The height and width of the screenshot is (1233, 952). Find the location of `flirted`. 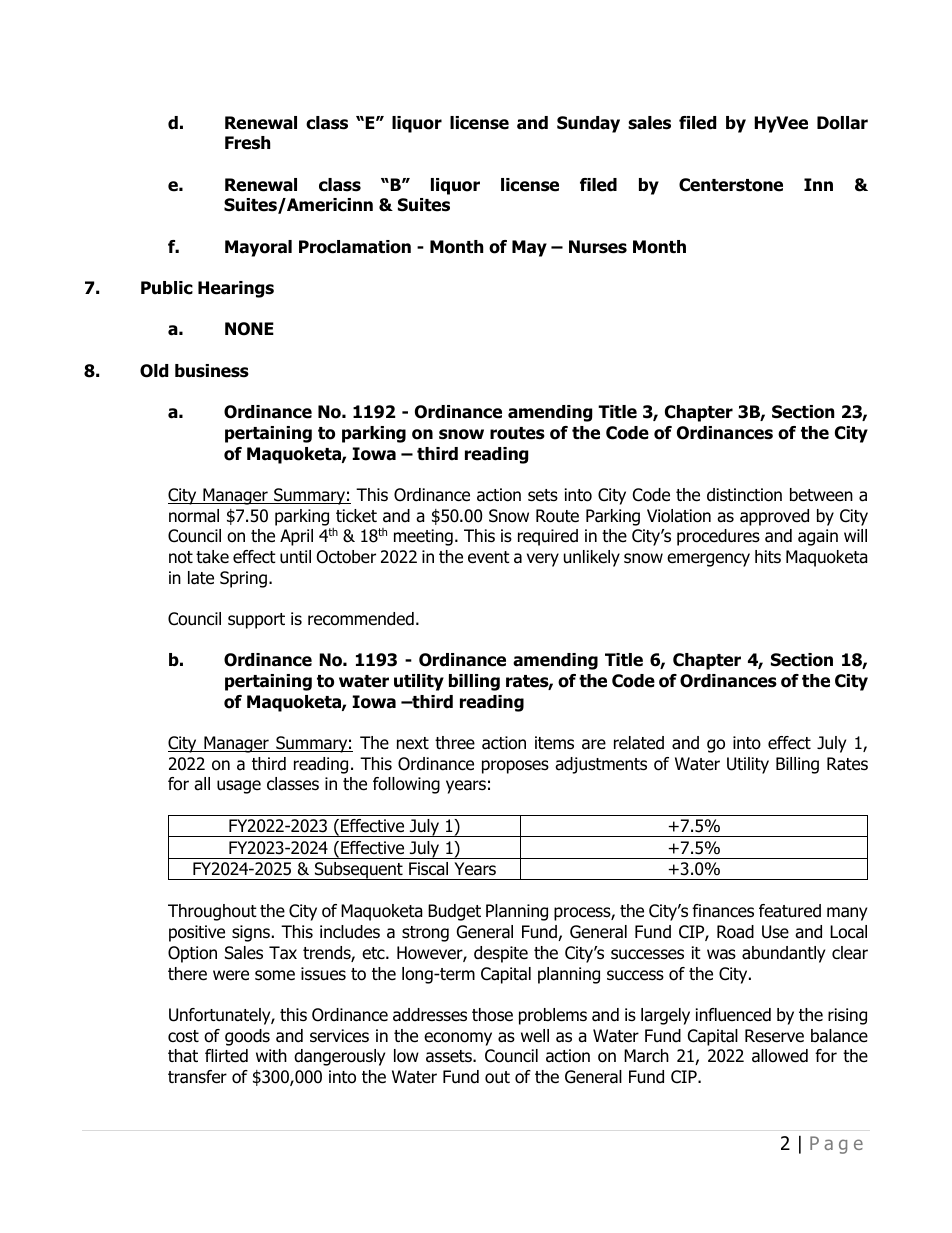

flirted is located at coordinates (226, 1056).
